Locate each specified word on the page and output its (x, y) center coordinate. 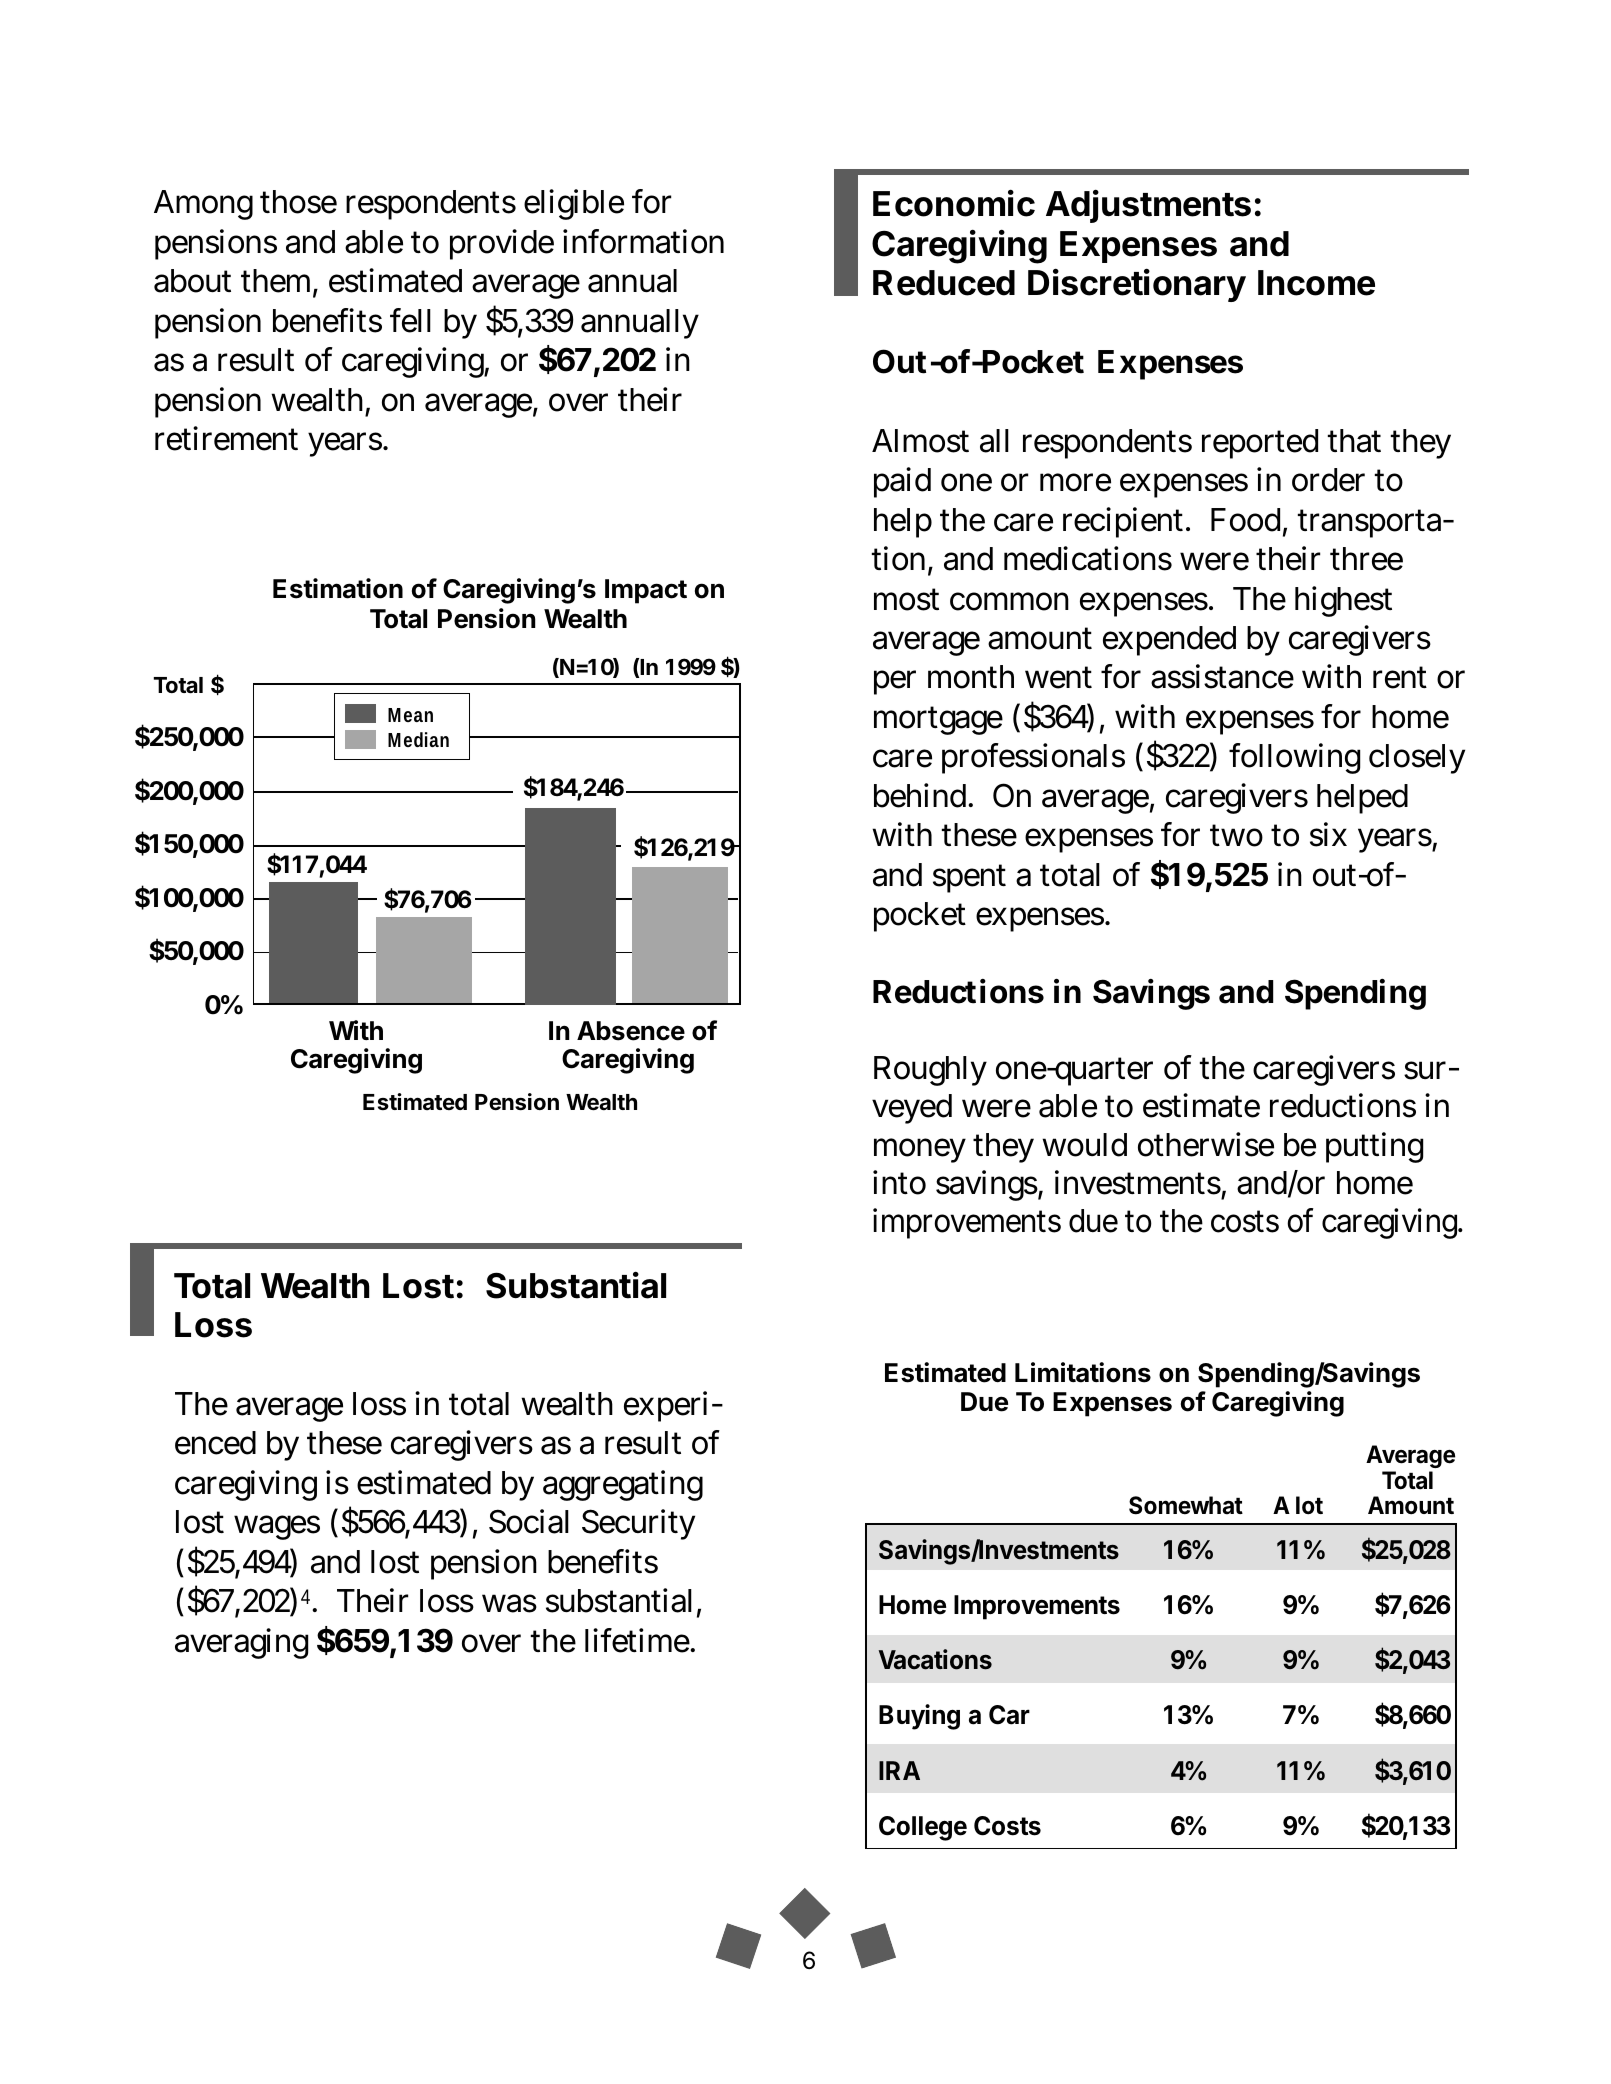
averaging (241, 1643)
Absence (631, 1031)
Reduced (944, 283)
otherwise (1206, 1144)
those (298, 202)
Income (1316, 283)
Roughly (930, 1071)
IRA (899, 1770)
